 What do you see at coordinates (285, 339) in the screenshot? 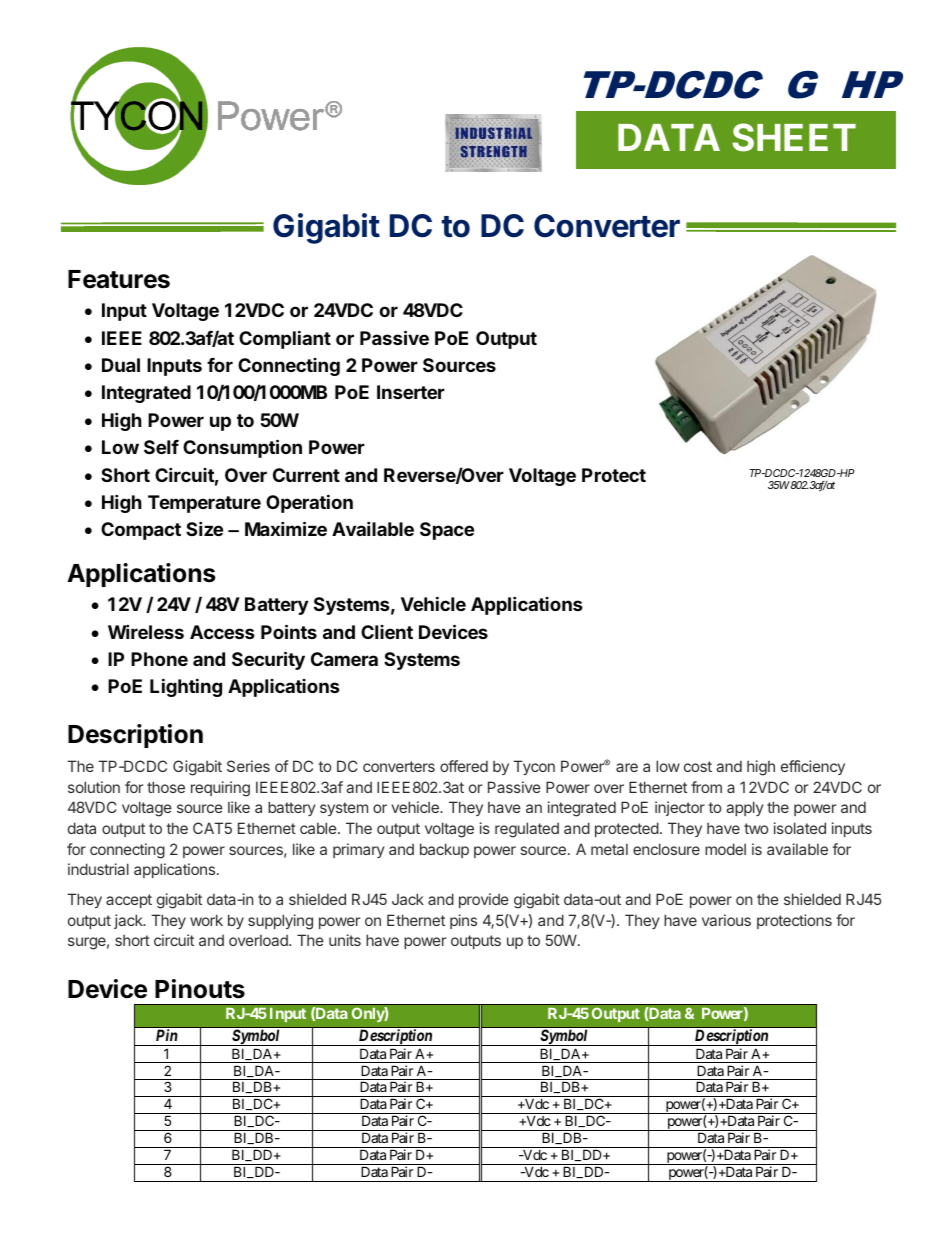
I see `Compliant` at bounding box center [285, 339].
